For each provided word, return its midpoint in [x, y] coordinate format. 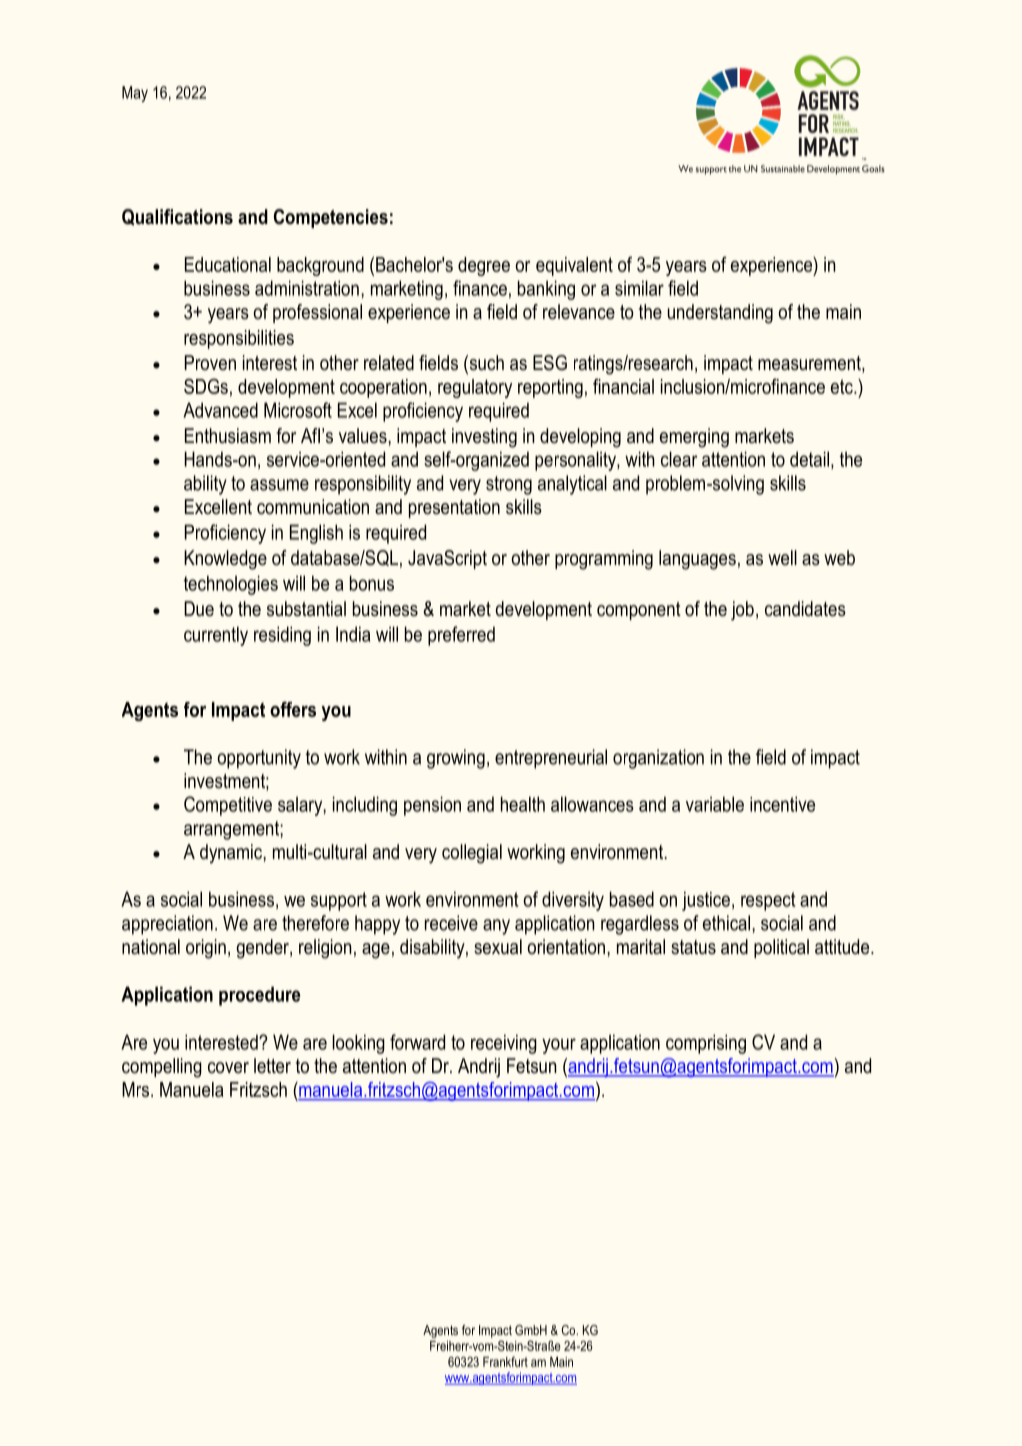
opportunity [259, 759]
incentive [782, 804]
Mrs [135, 1089]
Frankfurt [505, 1361]
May [135, 94]
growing [456, 759]
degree [484, 266]
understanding [720, 314]
